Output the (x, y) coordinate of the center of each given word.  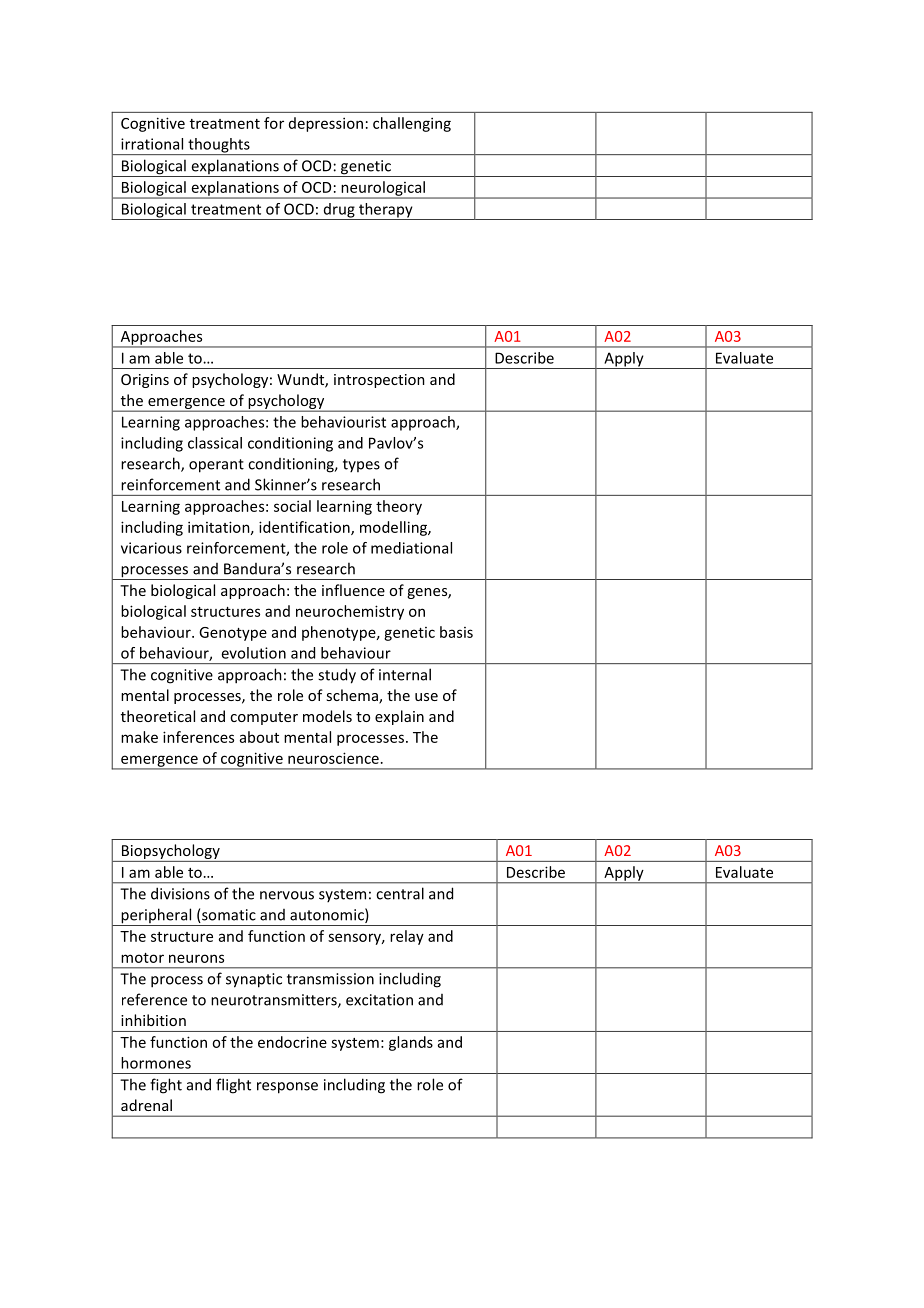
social (292, 506)
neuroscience (333, 758)
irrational (152, 144)
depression (326, 124)
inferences (198, 737)
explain (399, 717)
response (287, 1088)
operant (216, 466)
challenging (412, 124)
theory (399, 507)
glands (411, 1043)
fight (166, 1086)
